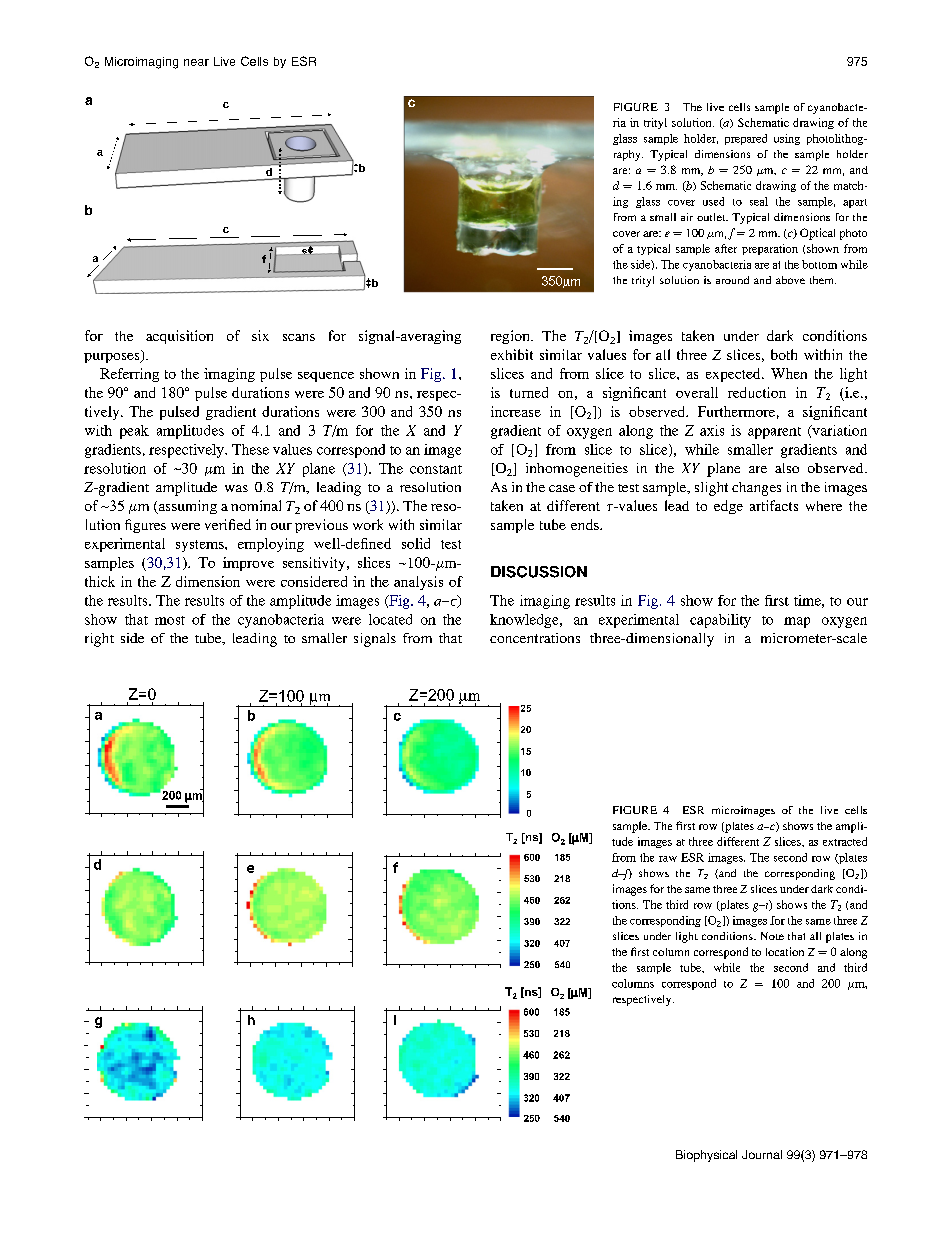 This image has width=952, height=1237. Describe the element at coordinates (170, 620) in the image. I see `most` at that location.
